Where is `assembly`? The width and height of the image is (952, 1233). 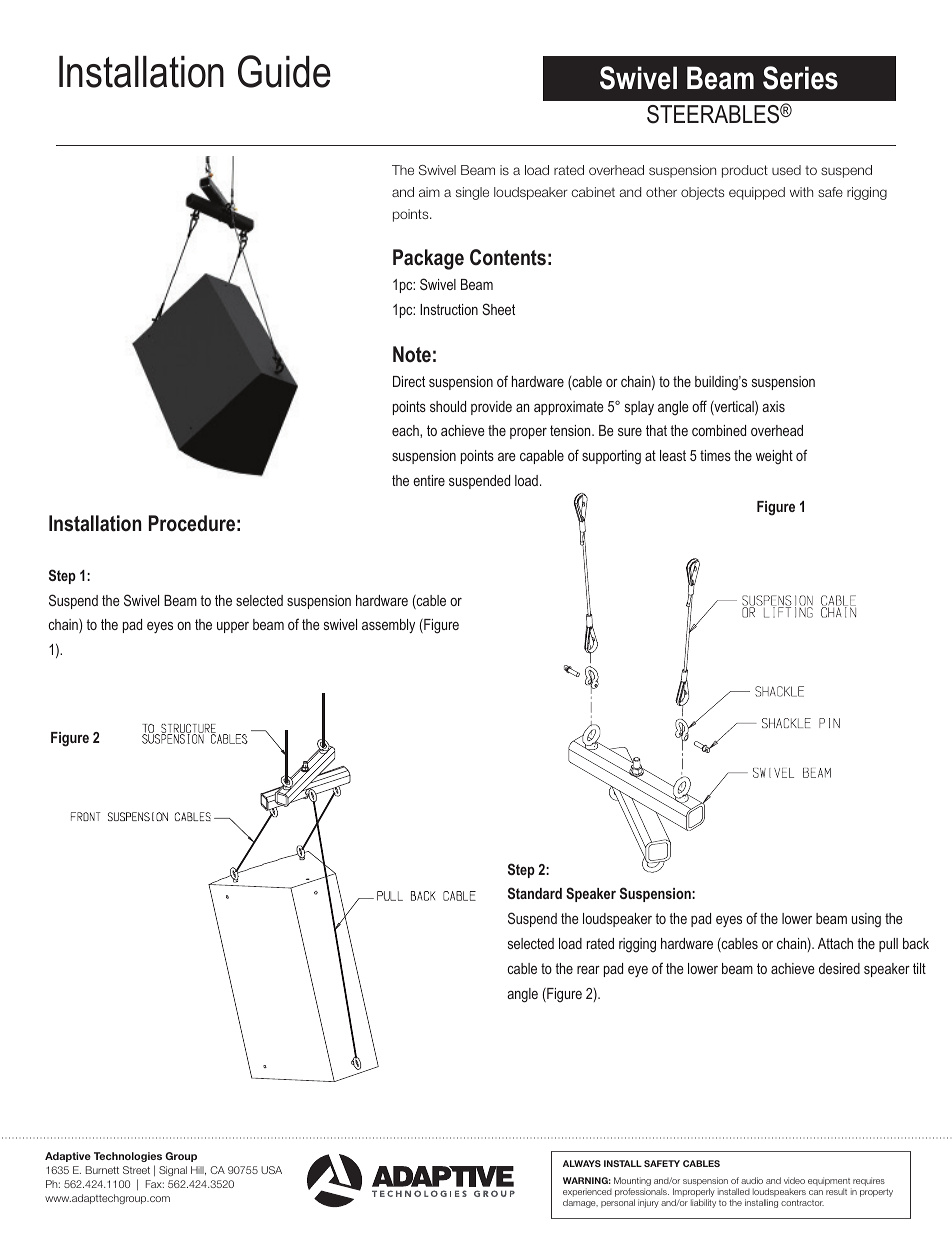 assembly is located at coordinates (388, 626).
